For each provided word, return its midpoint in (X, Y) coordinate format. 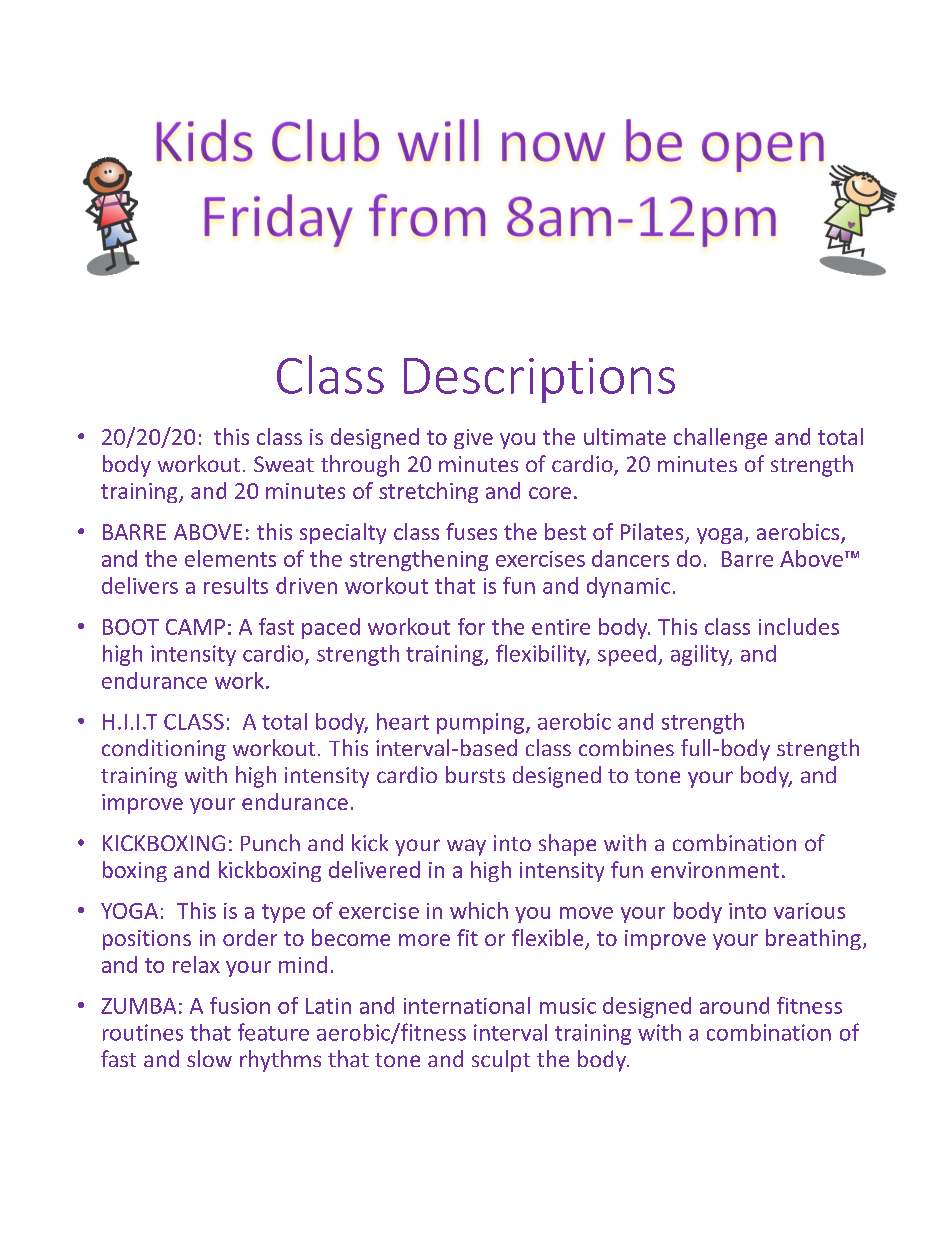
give (473, 439)
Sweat (284, 464)
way (466, 847)
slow (209, 1058)
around (734, 1005)
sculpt (501, 1061)
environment (715, 870)
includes (799, 626)
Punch (270, 842)
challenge (720, 438)
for (471, 626)
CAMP (195, 627)
